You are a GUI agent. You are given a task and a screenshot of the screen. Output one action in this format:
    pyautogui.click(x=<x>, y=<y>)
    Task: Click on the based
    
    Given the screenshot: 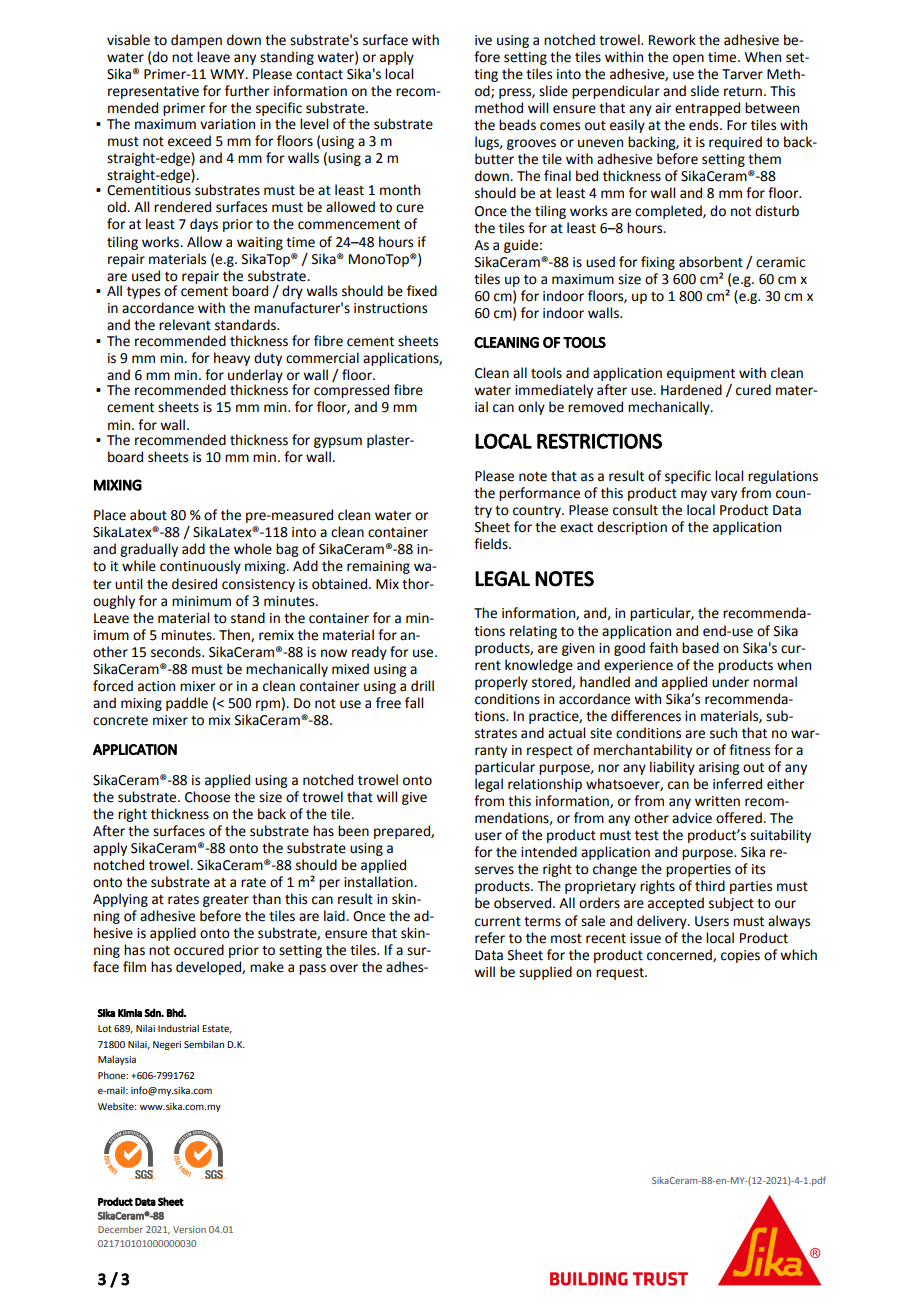 What is the action you would take?
    pyautogui.click(x=700, y=648)
